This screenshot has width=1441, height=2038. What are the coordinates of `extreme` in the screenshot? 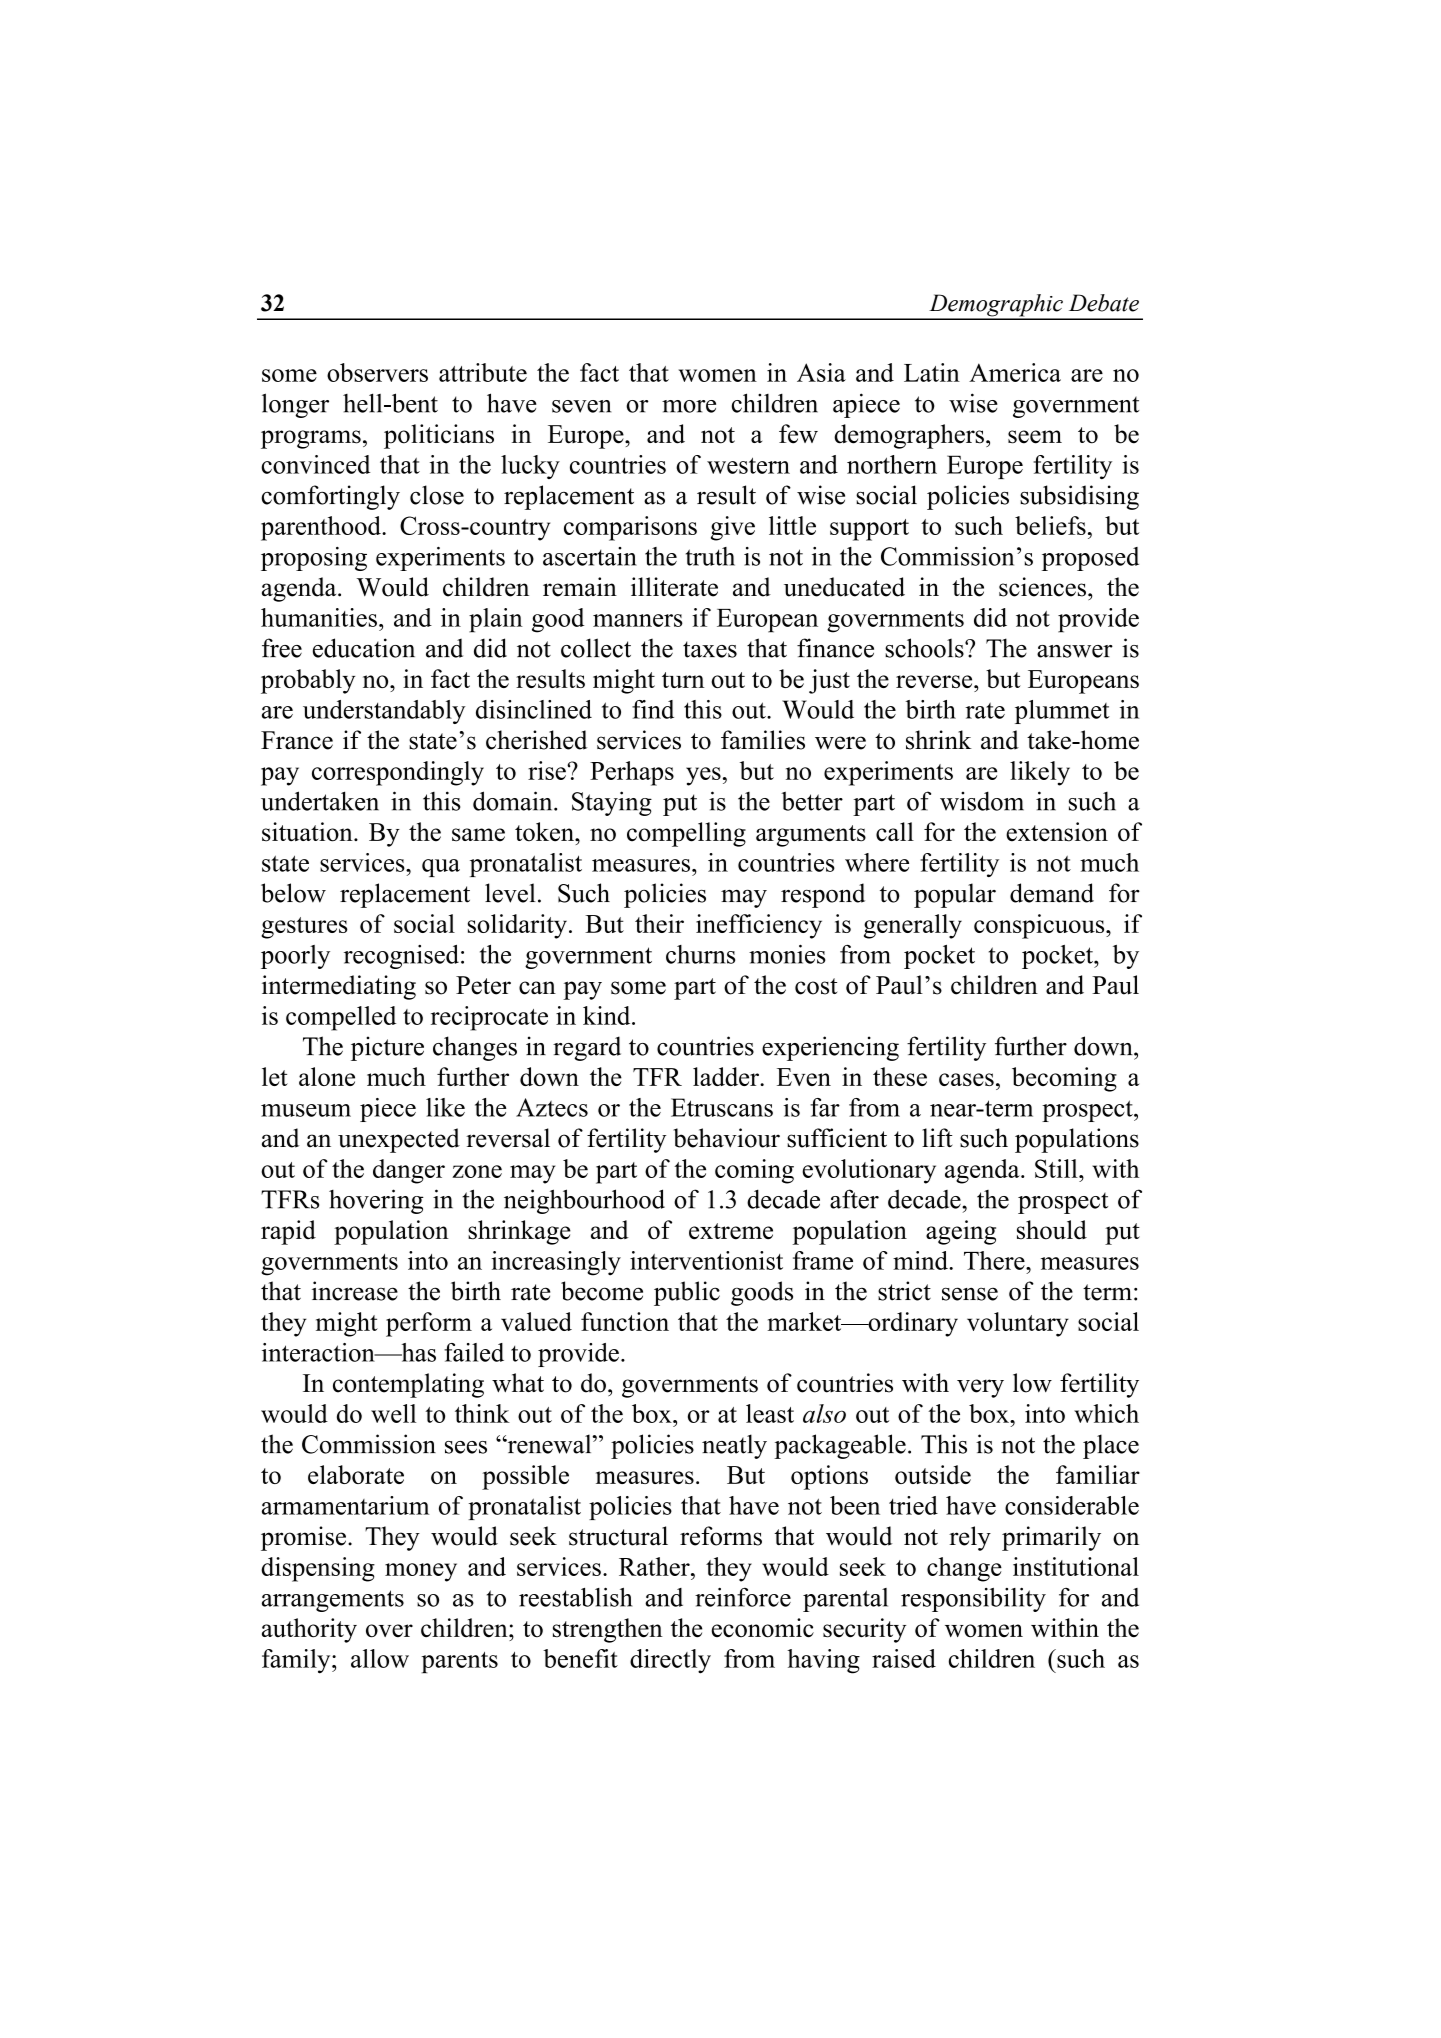 It's located at (731, 1231).
